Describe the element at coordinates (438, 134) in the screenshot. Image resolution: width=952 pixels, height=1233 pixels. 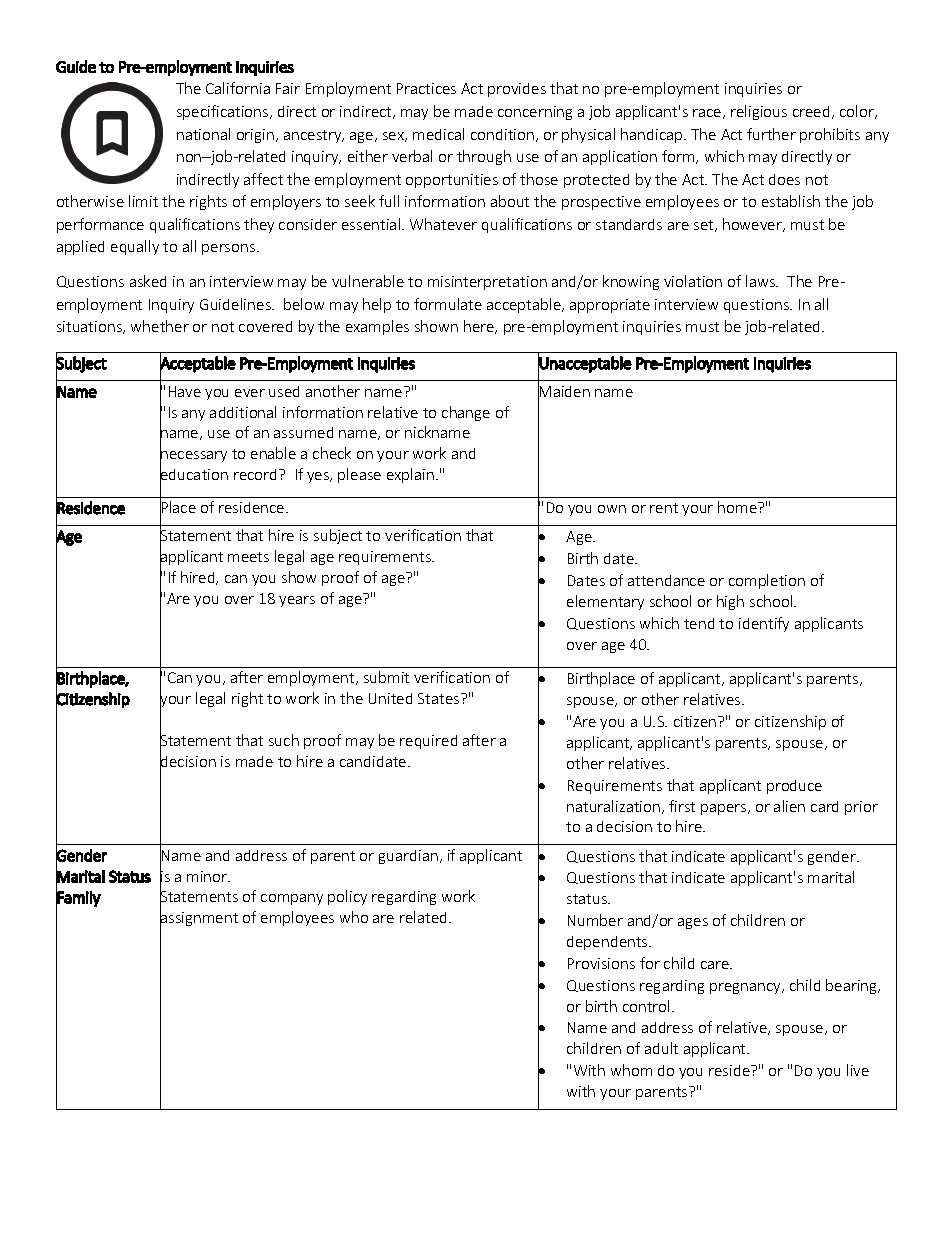
I see `medical` at that location.
